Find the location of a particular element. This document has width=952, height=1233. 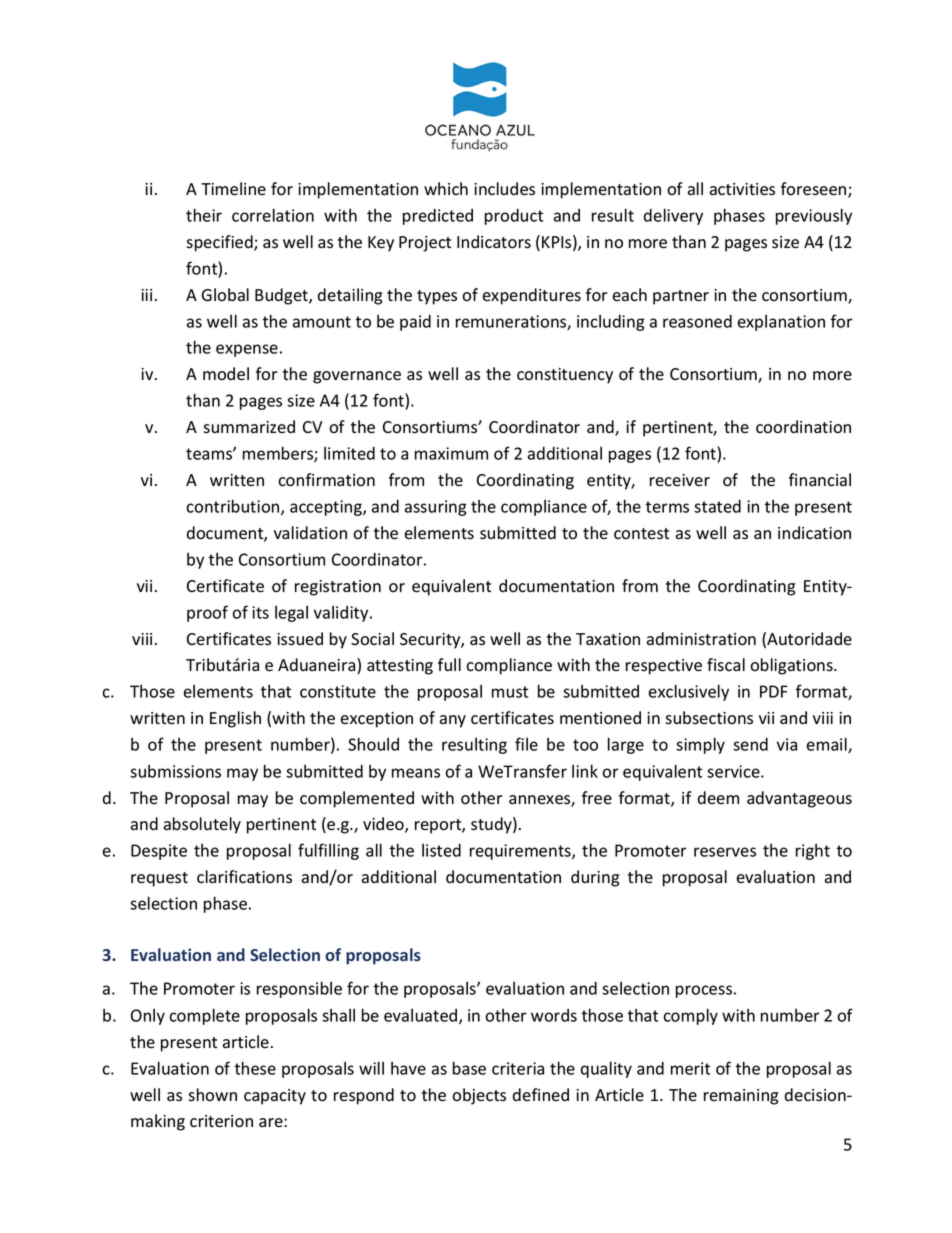

activities is located at coordinates (742, 189).
